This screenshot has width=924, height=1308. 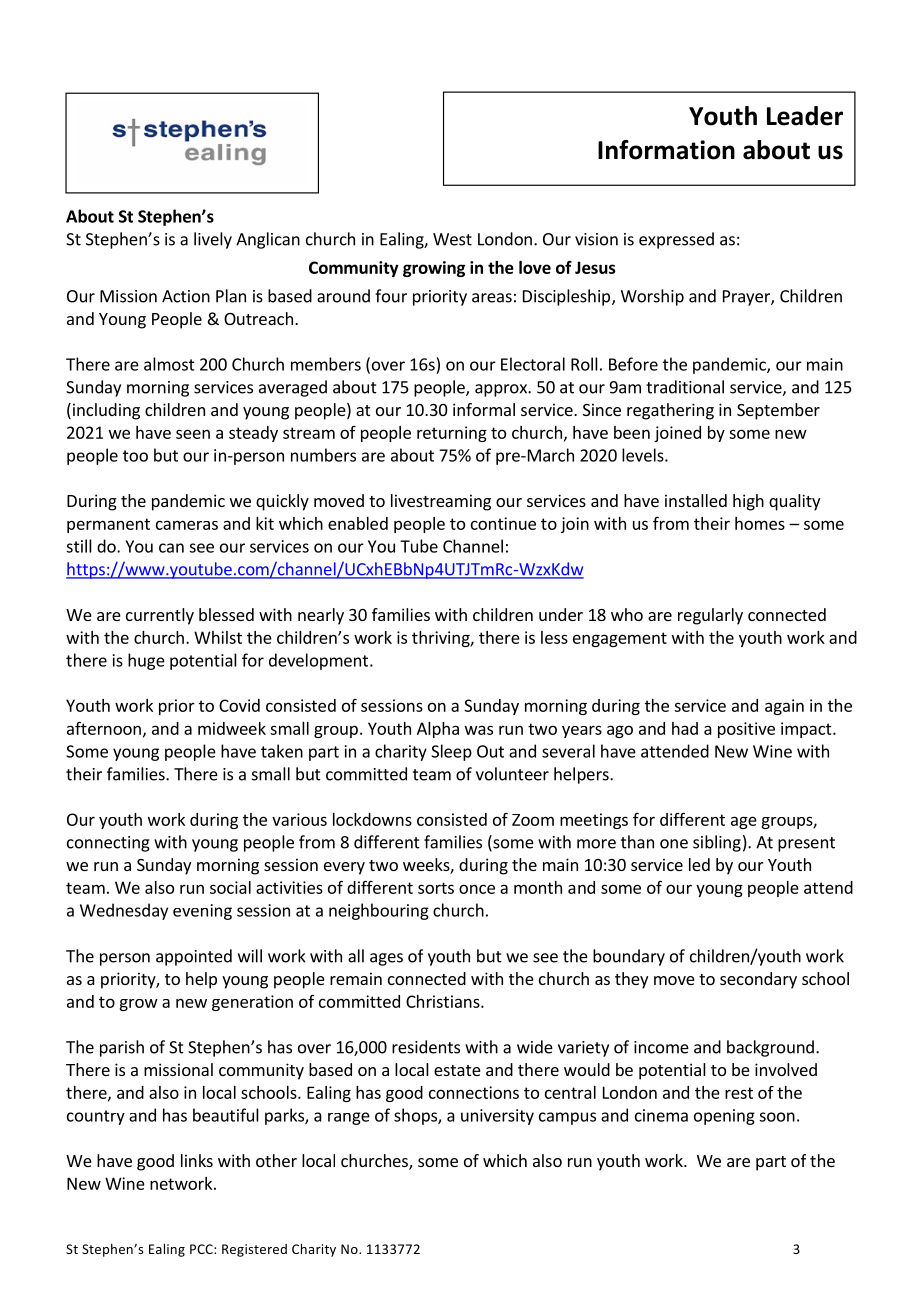 I want to click on connecting, so click(x=108, y=844).
